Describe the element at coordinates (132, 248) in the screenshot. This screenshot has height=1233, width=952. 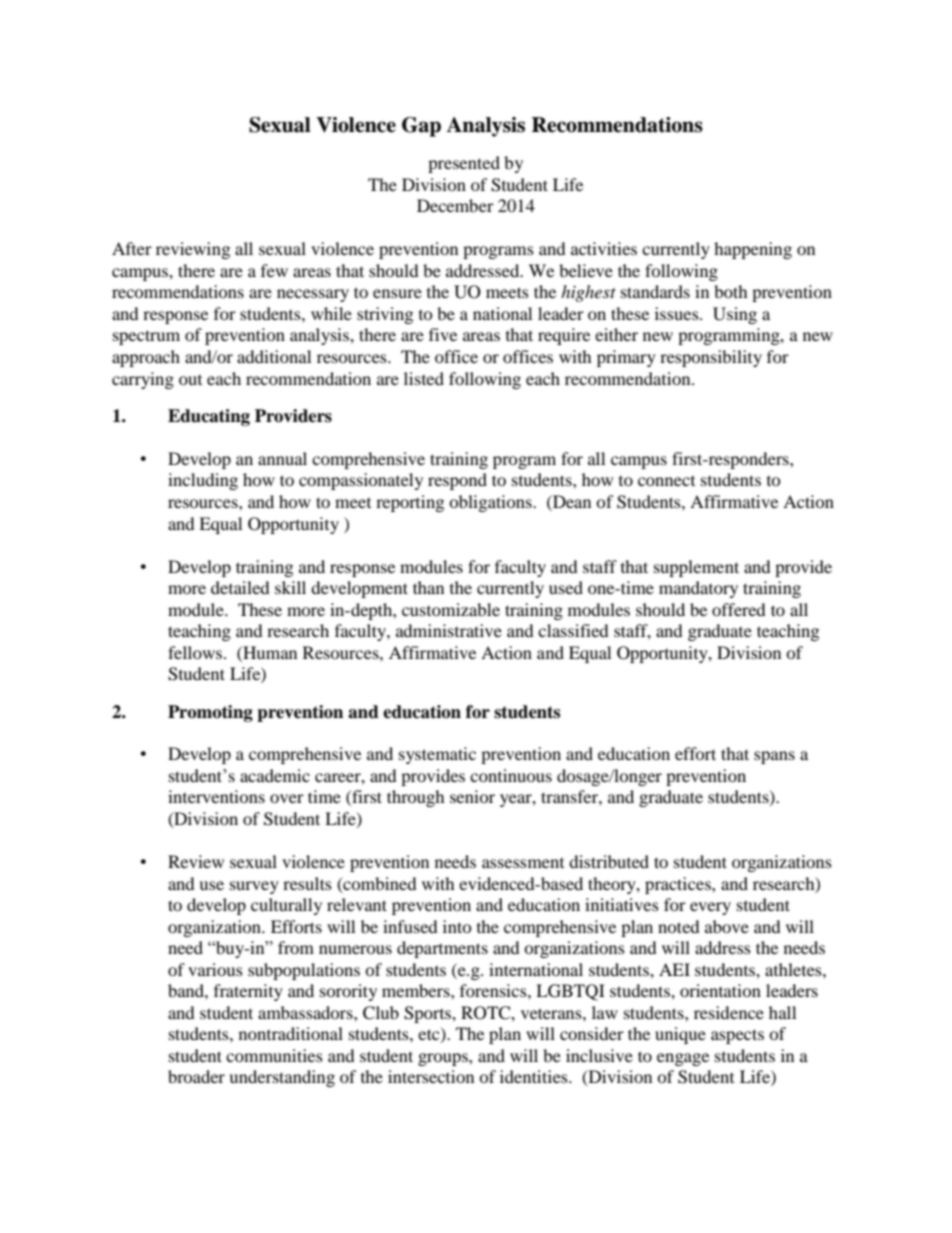
I see `After` at that location.
